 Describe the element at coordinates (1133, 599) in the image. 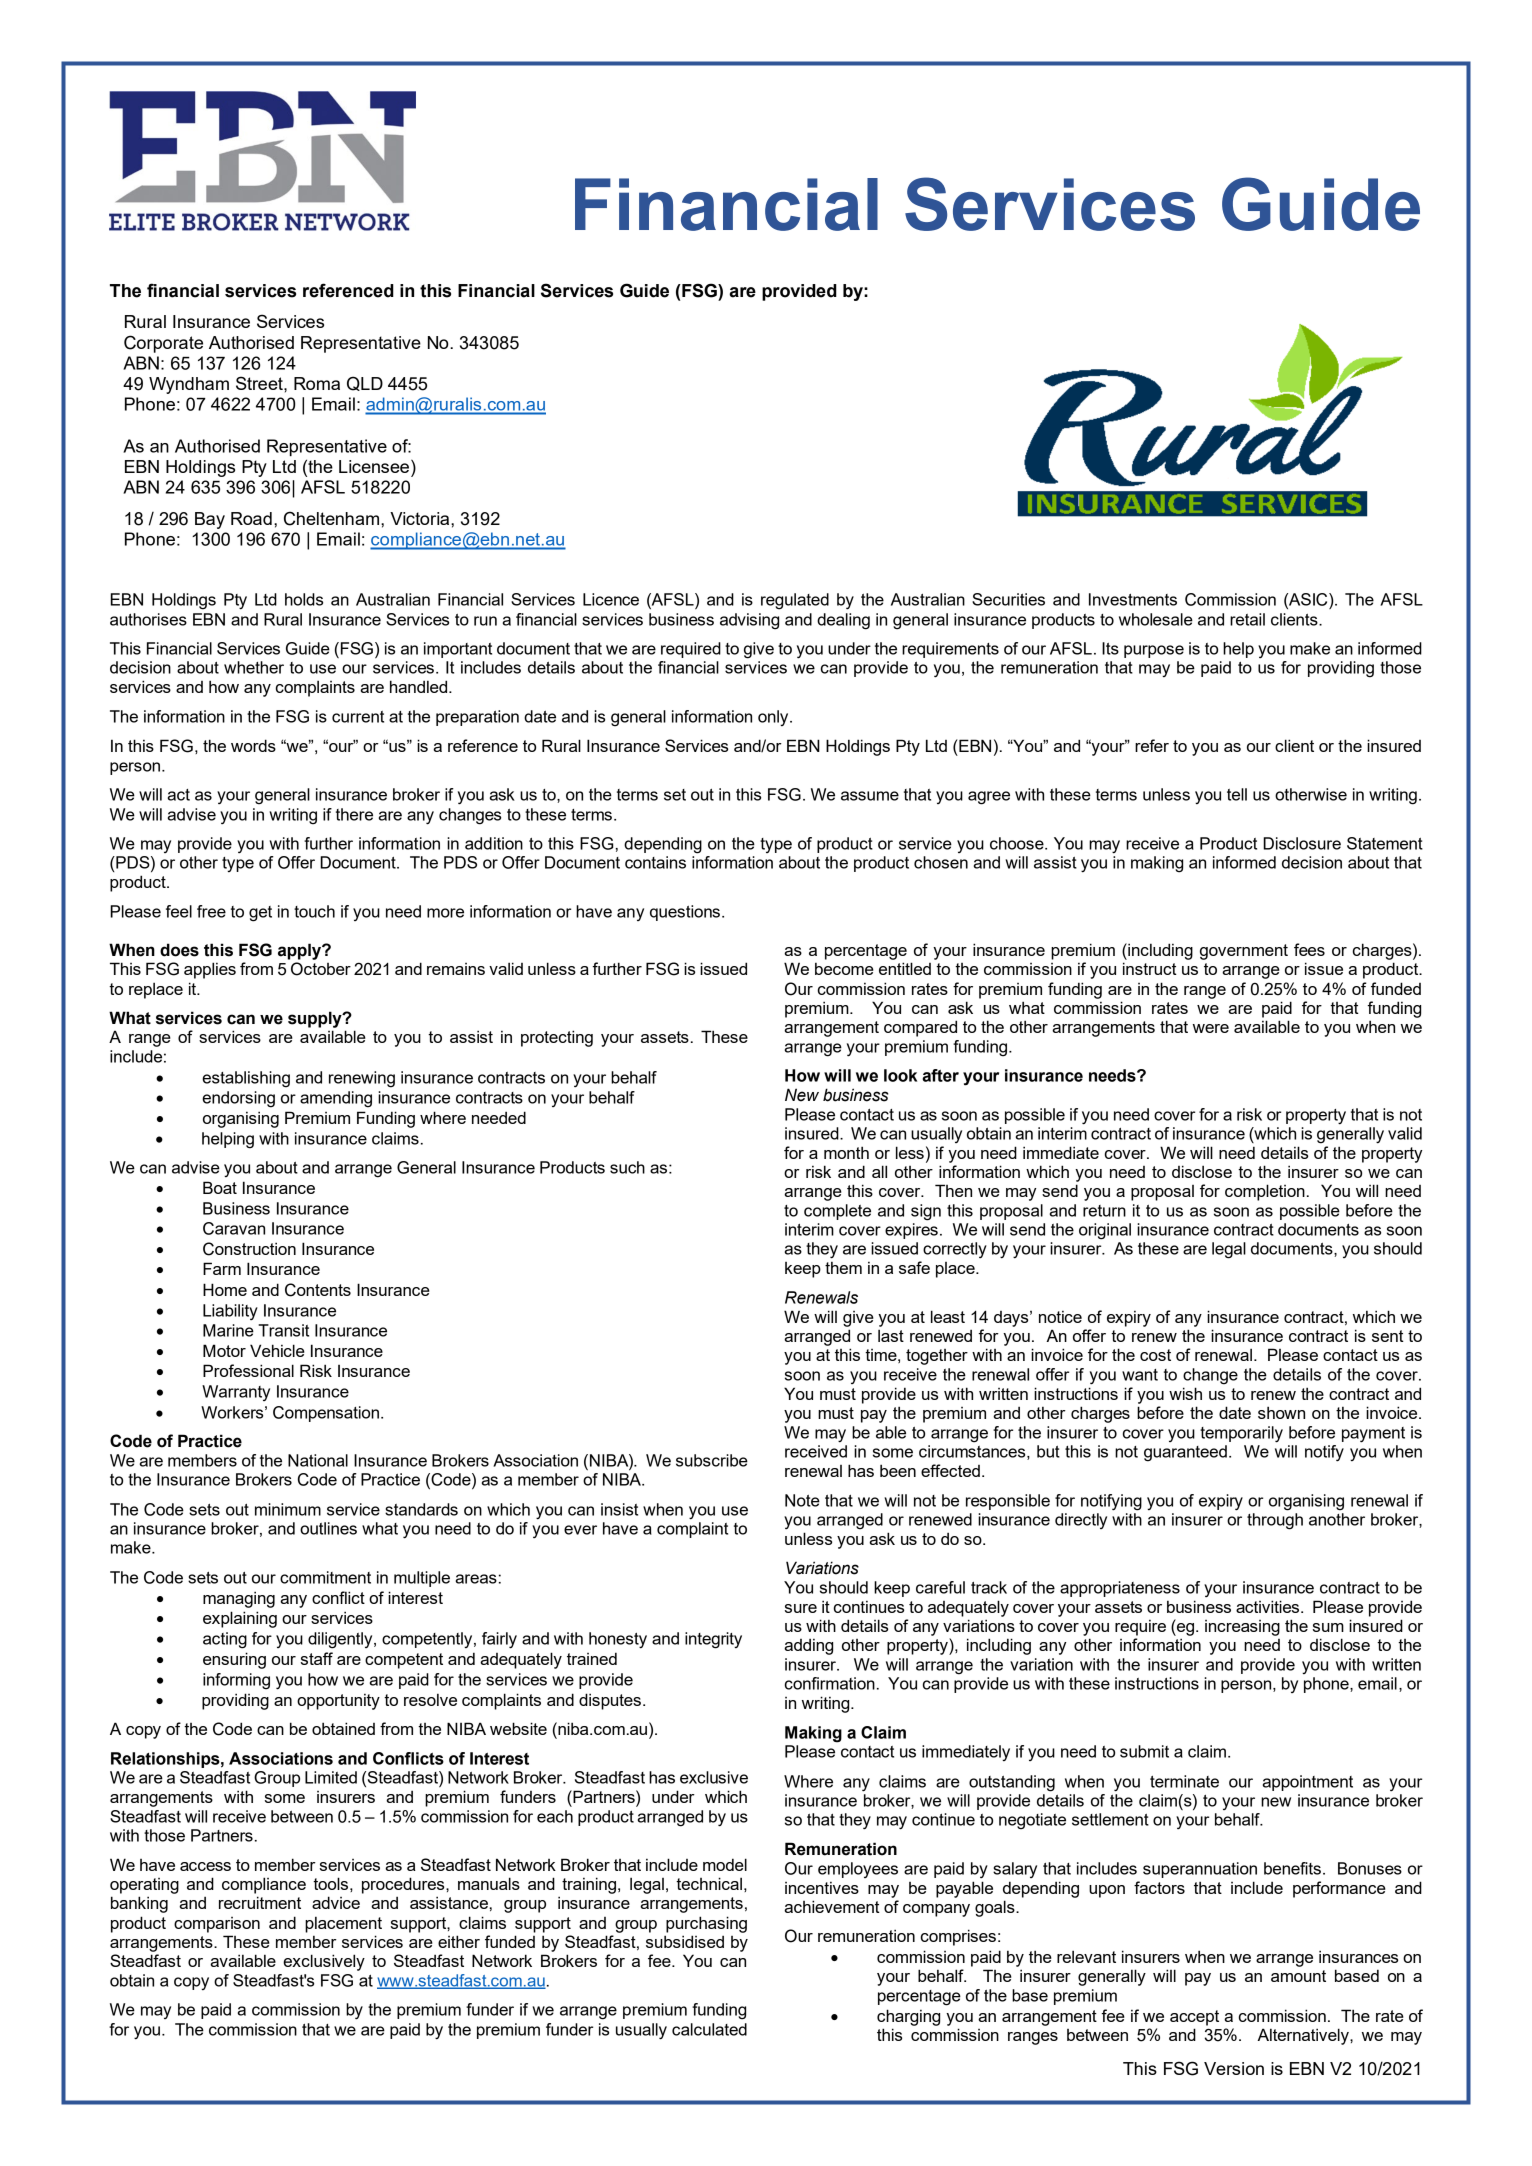

I see `Investments` at that location.
